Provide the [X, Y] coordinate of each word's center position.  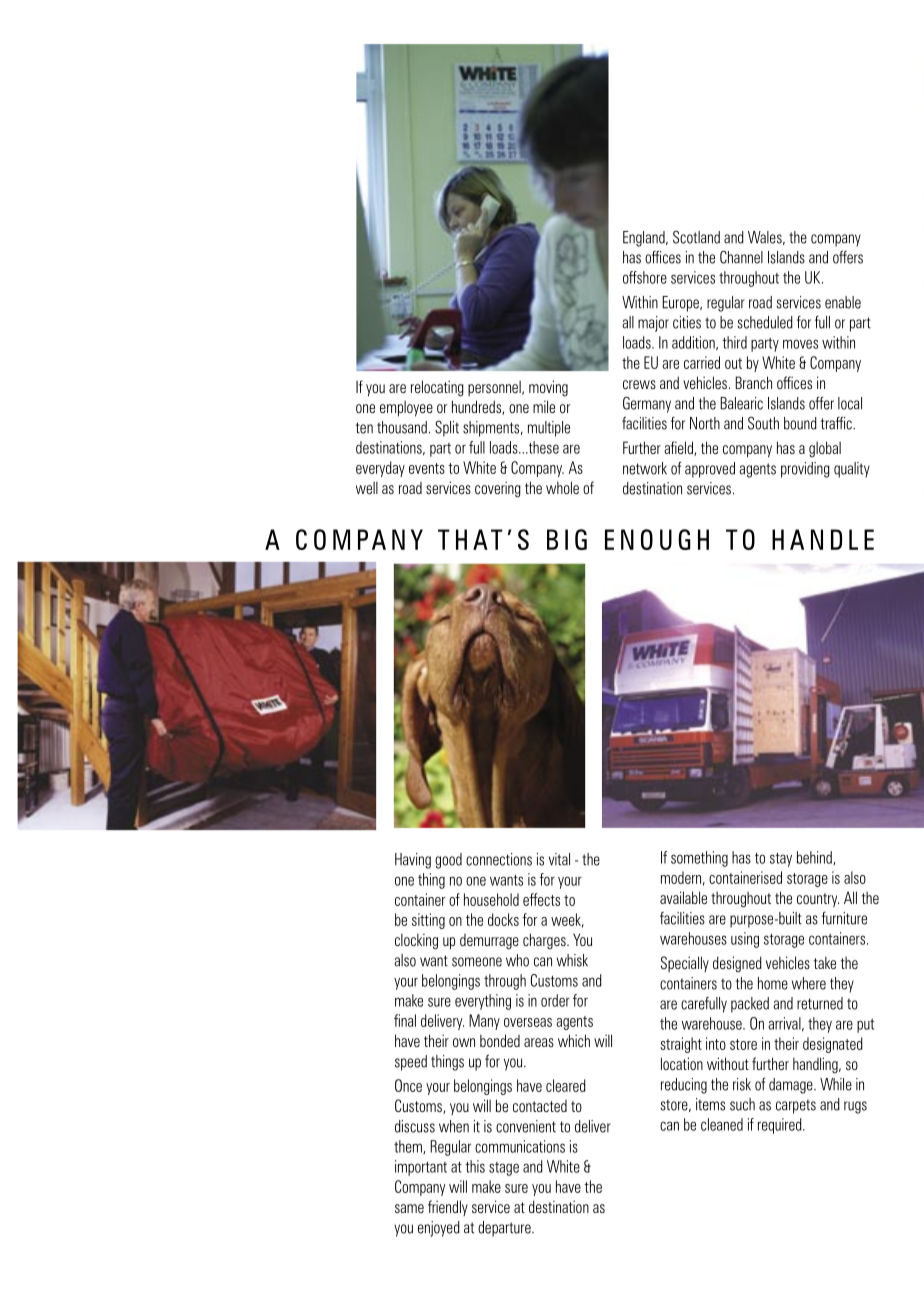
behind [815, 858]
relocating [437, 388]
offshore [645, 277]
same [409, 1208]
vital [559, 859]
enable [843, 302]
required [781, 1126]
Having [413, 861]
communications [520, 1146]
